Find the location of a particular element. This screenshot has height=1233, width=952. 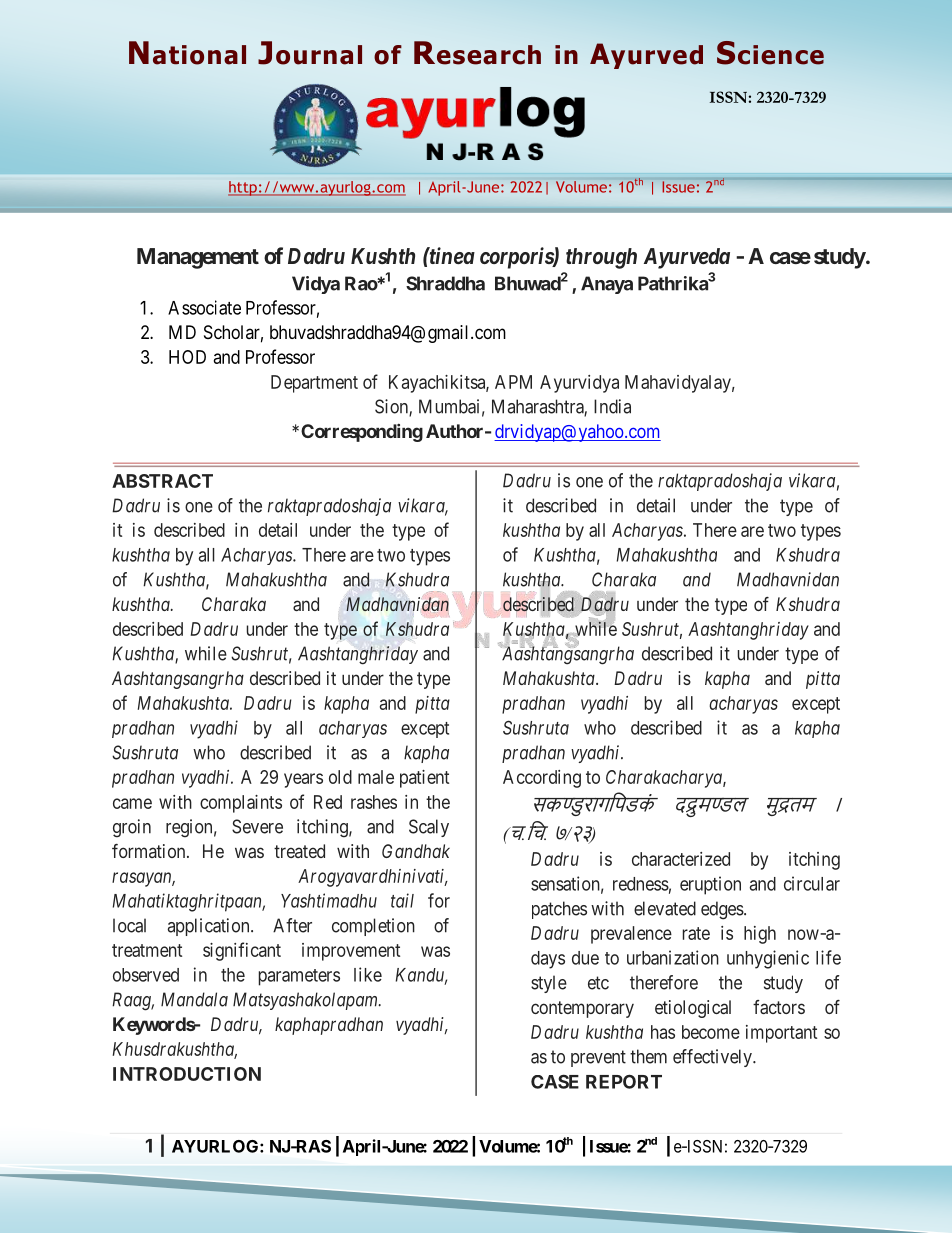

Anaya is located at coordinates (607, 285).
